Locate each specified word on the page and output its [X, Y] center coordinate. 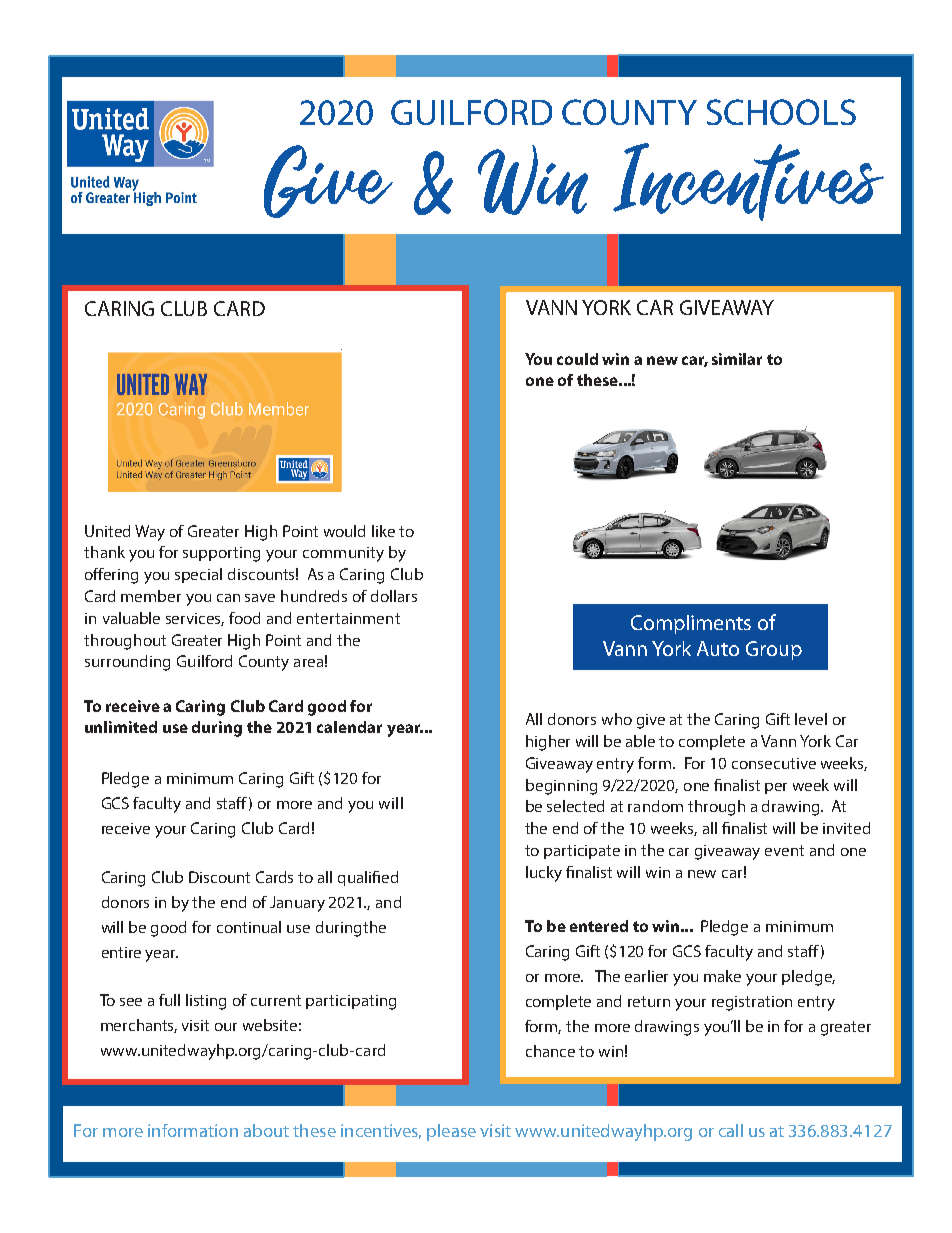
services [195, 619]
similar [737, 359]
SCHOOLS [781, 112]
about [266, 1130]
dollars [394, 596]
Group [774, 650]
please [451, 1132]
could [577, 359]
